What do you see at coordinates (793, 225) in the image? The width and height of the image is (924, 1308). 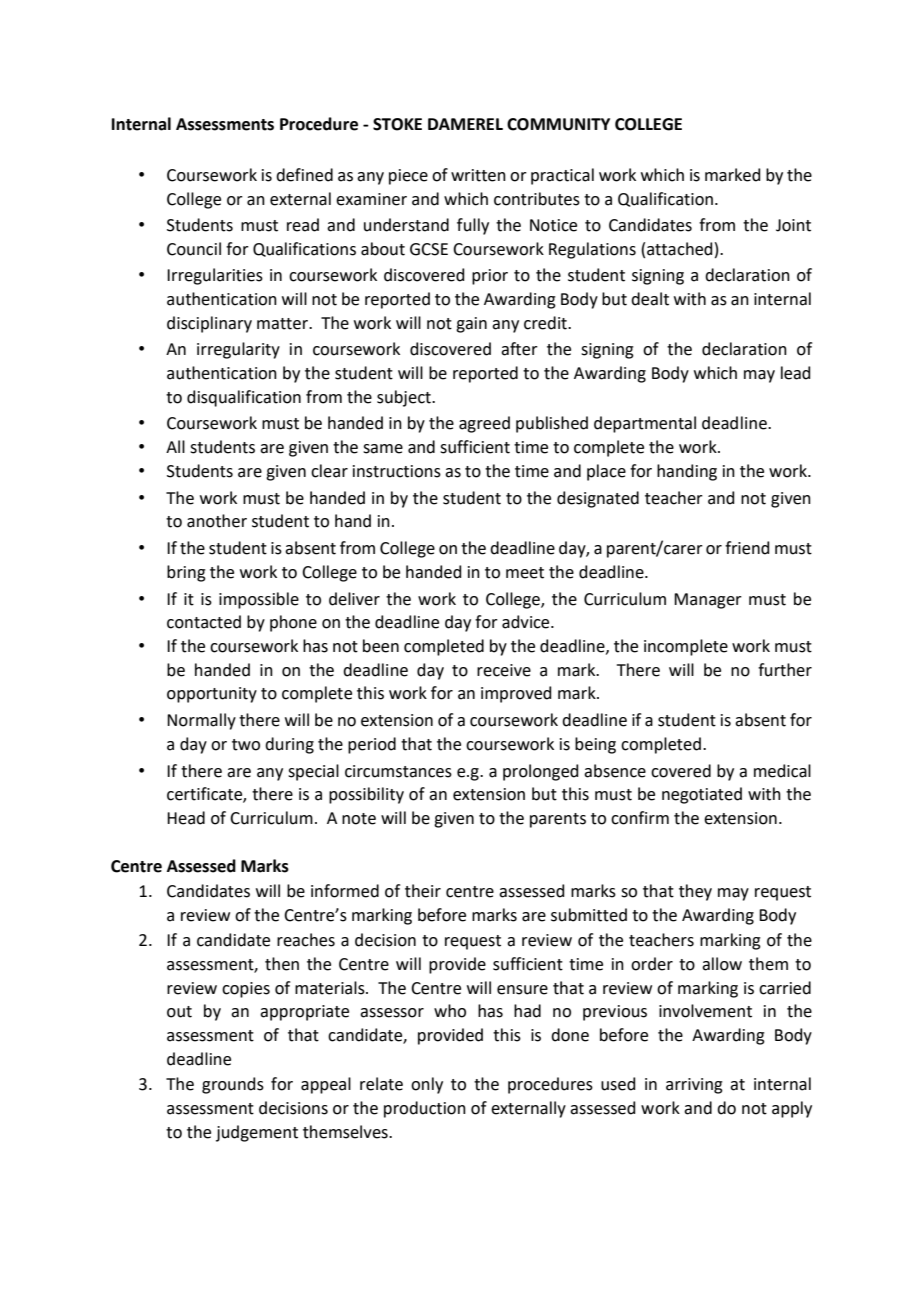 I see `Joint` at bounding box center [793, 225].
